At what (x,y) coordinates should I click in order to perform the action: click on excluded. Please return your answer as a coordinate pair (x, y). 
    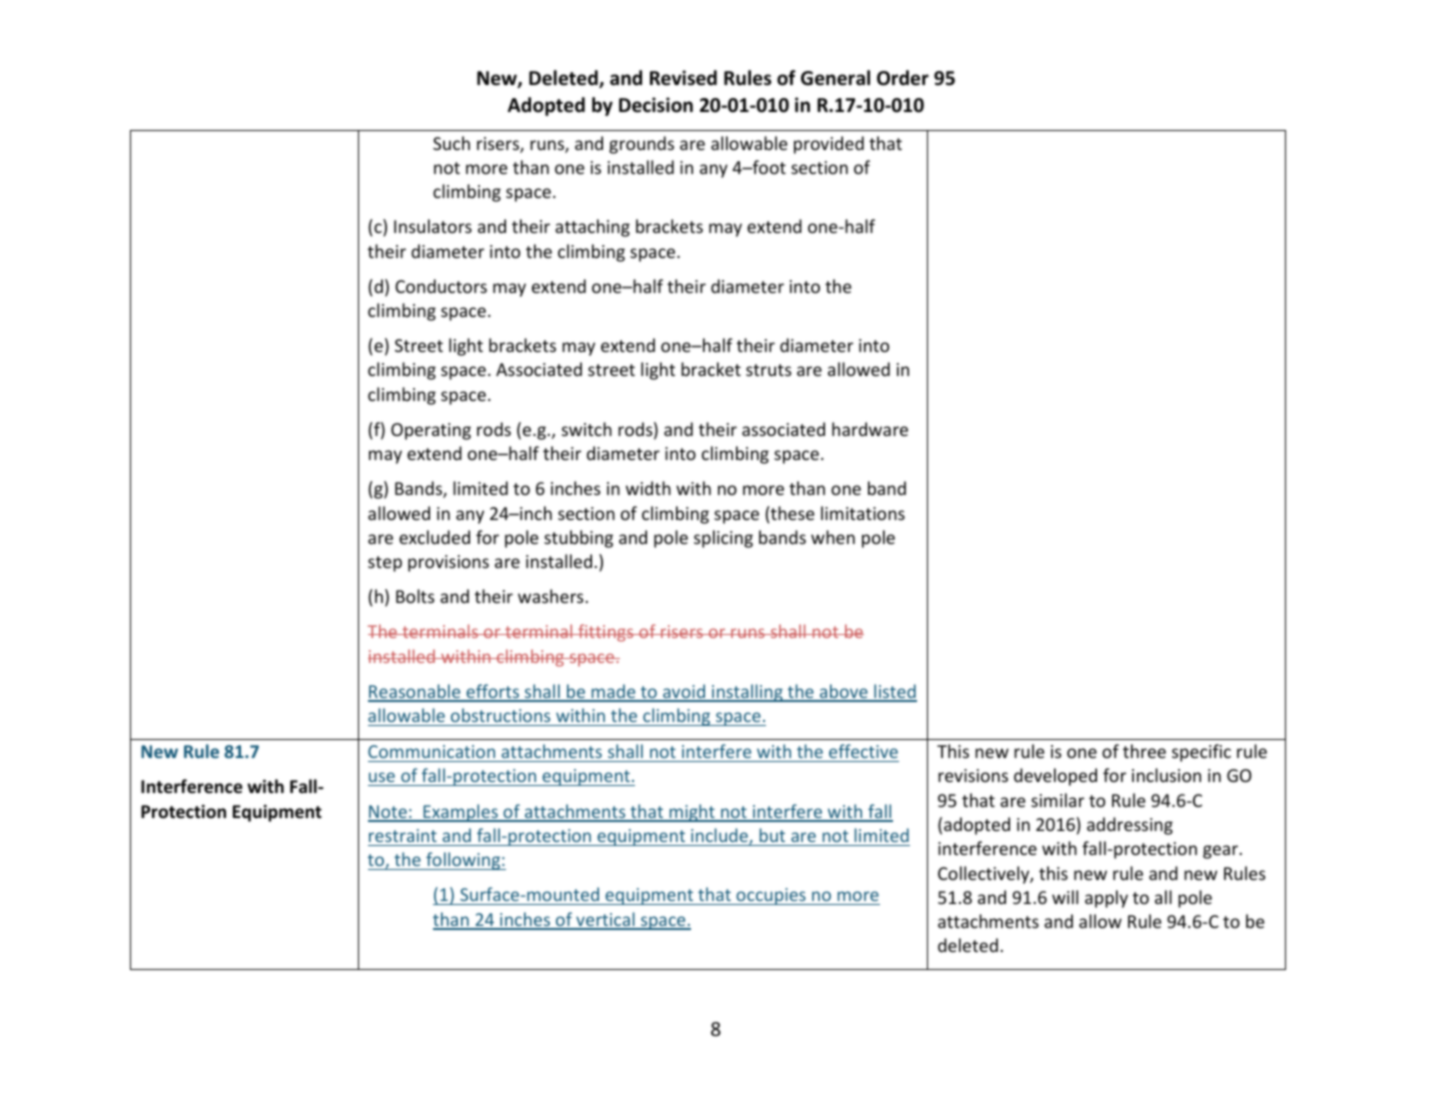
    Looking at the image, I should click on (434, 537).
